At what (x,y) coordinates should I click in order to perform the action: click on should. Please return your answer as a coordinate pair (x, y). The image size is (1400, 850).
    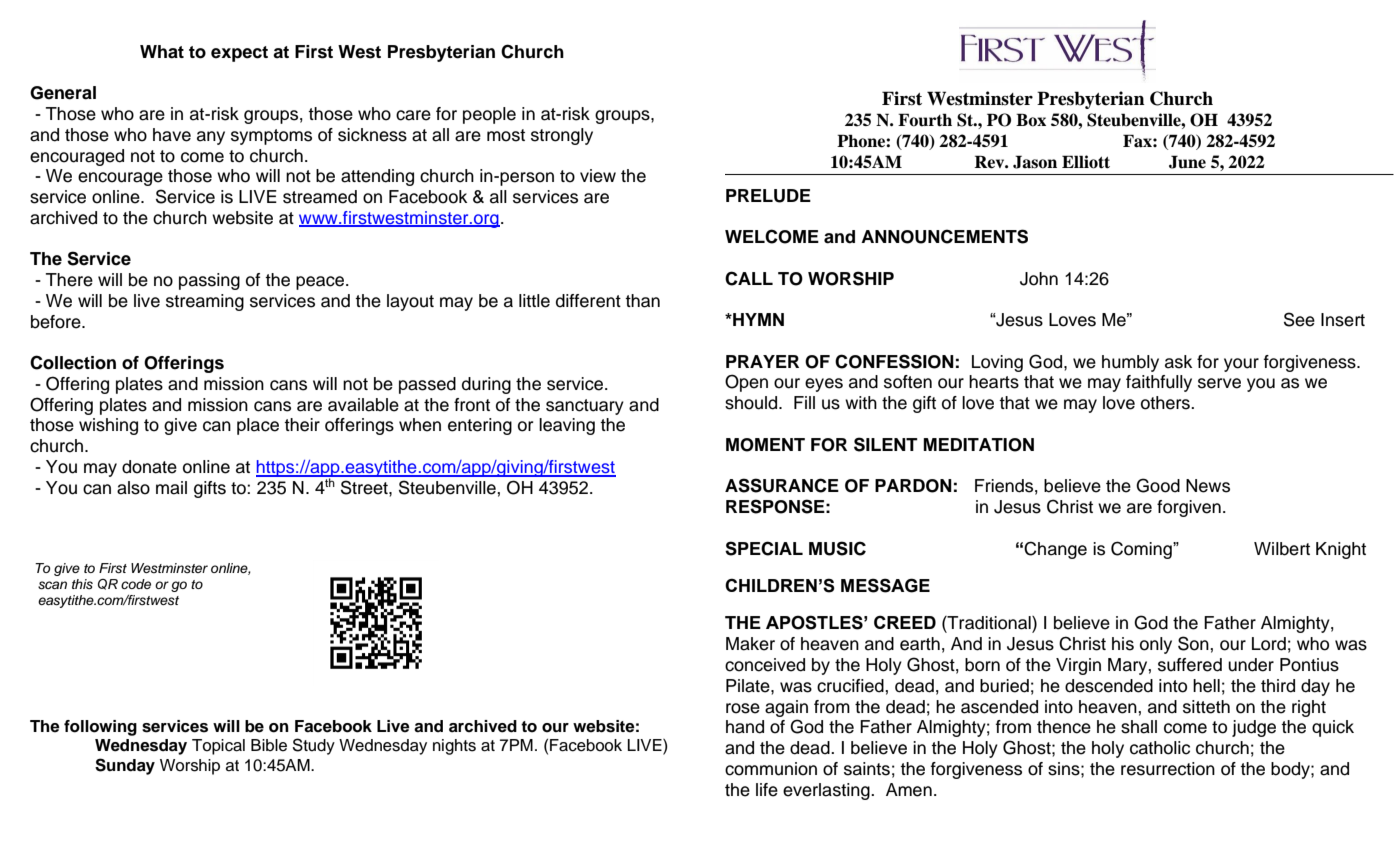
    Looking at the image, I should click on (752, 403).
